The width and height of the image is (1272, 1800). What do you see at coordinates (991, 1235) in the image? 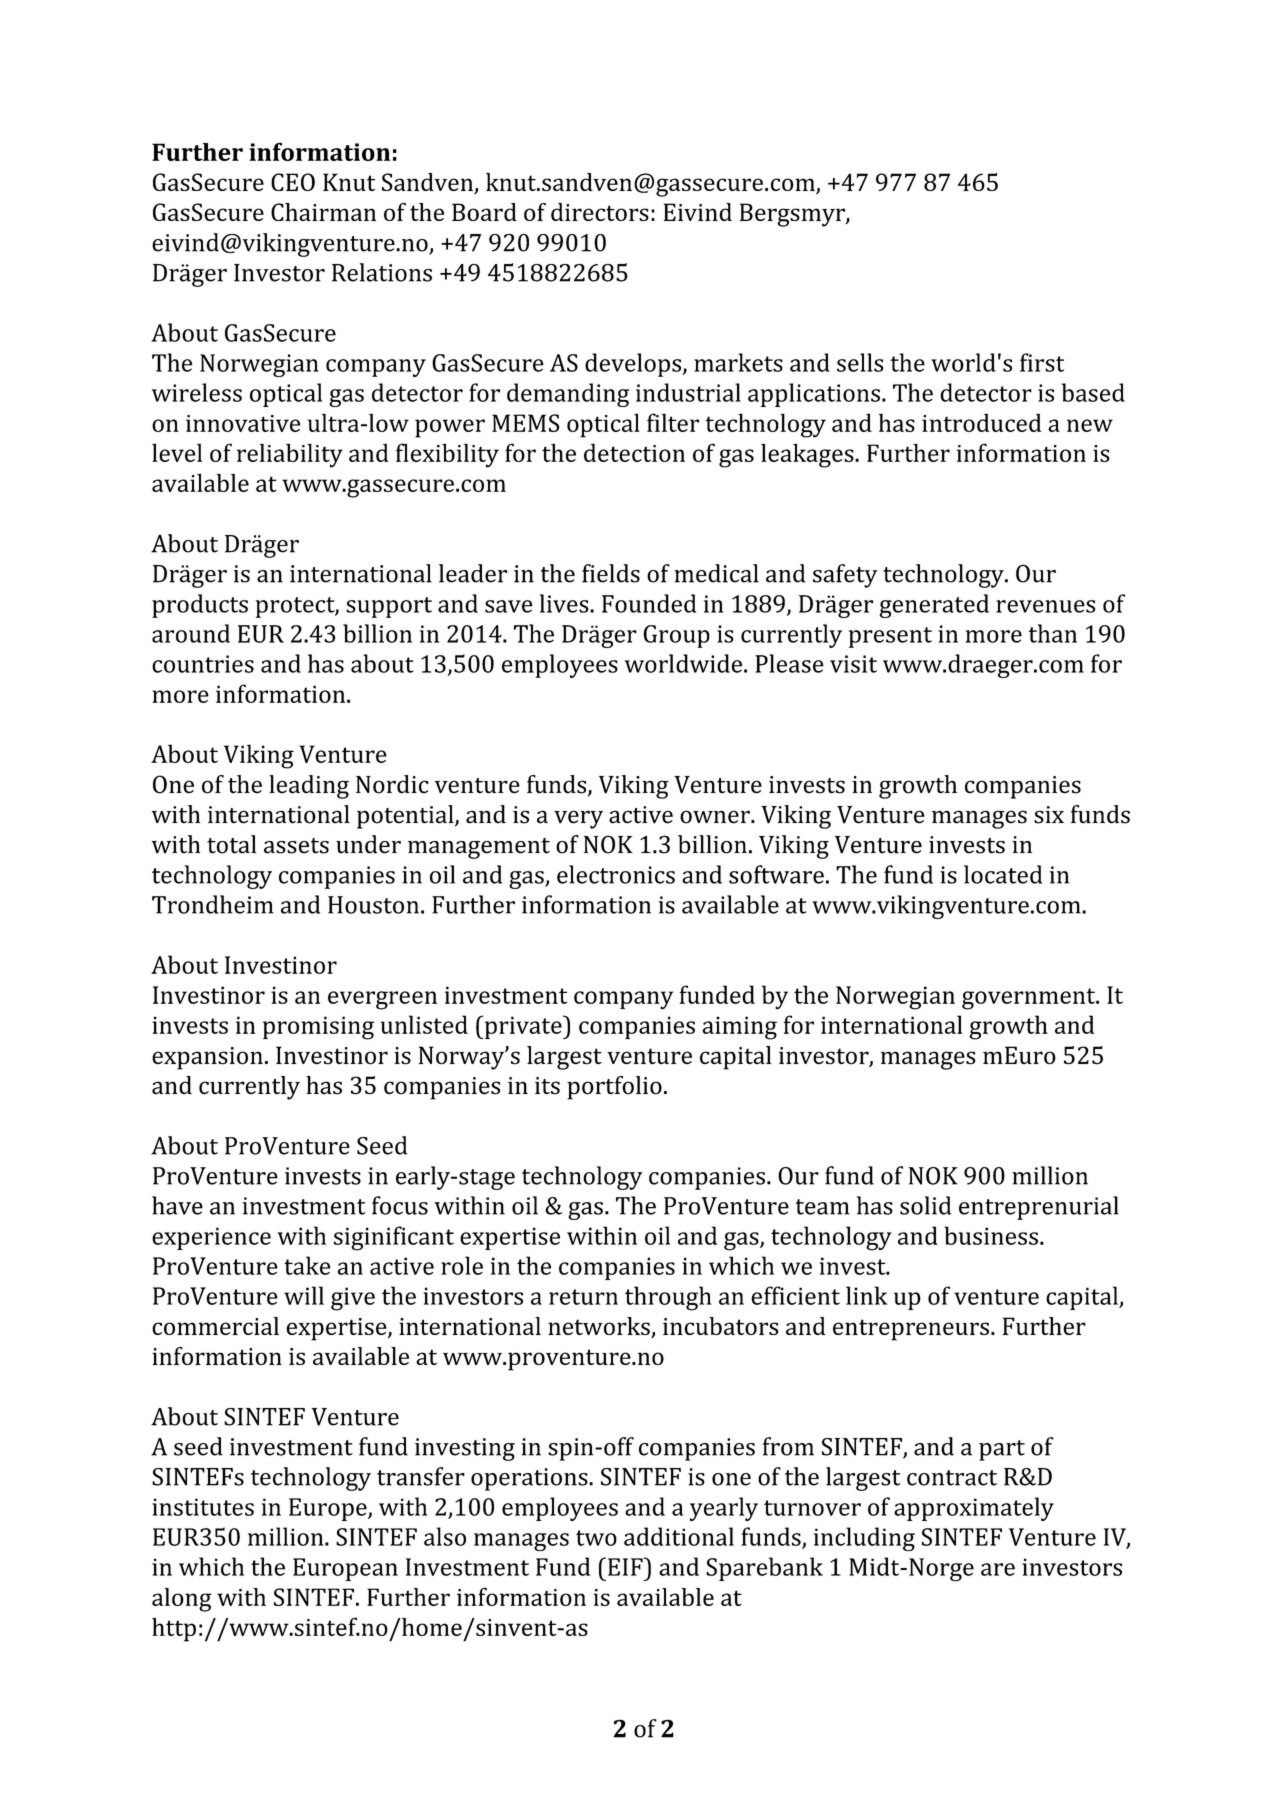
I see `business` at bounding box center [991, 1235].
